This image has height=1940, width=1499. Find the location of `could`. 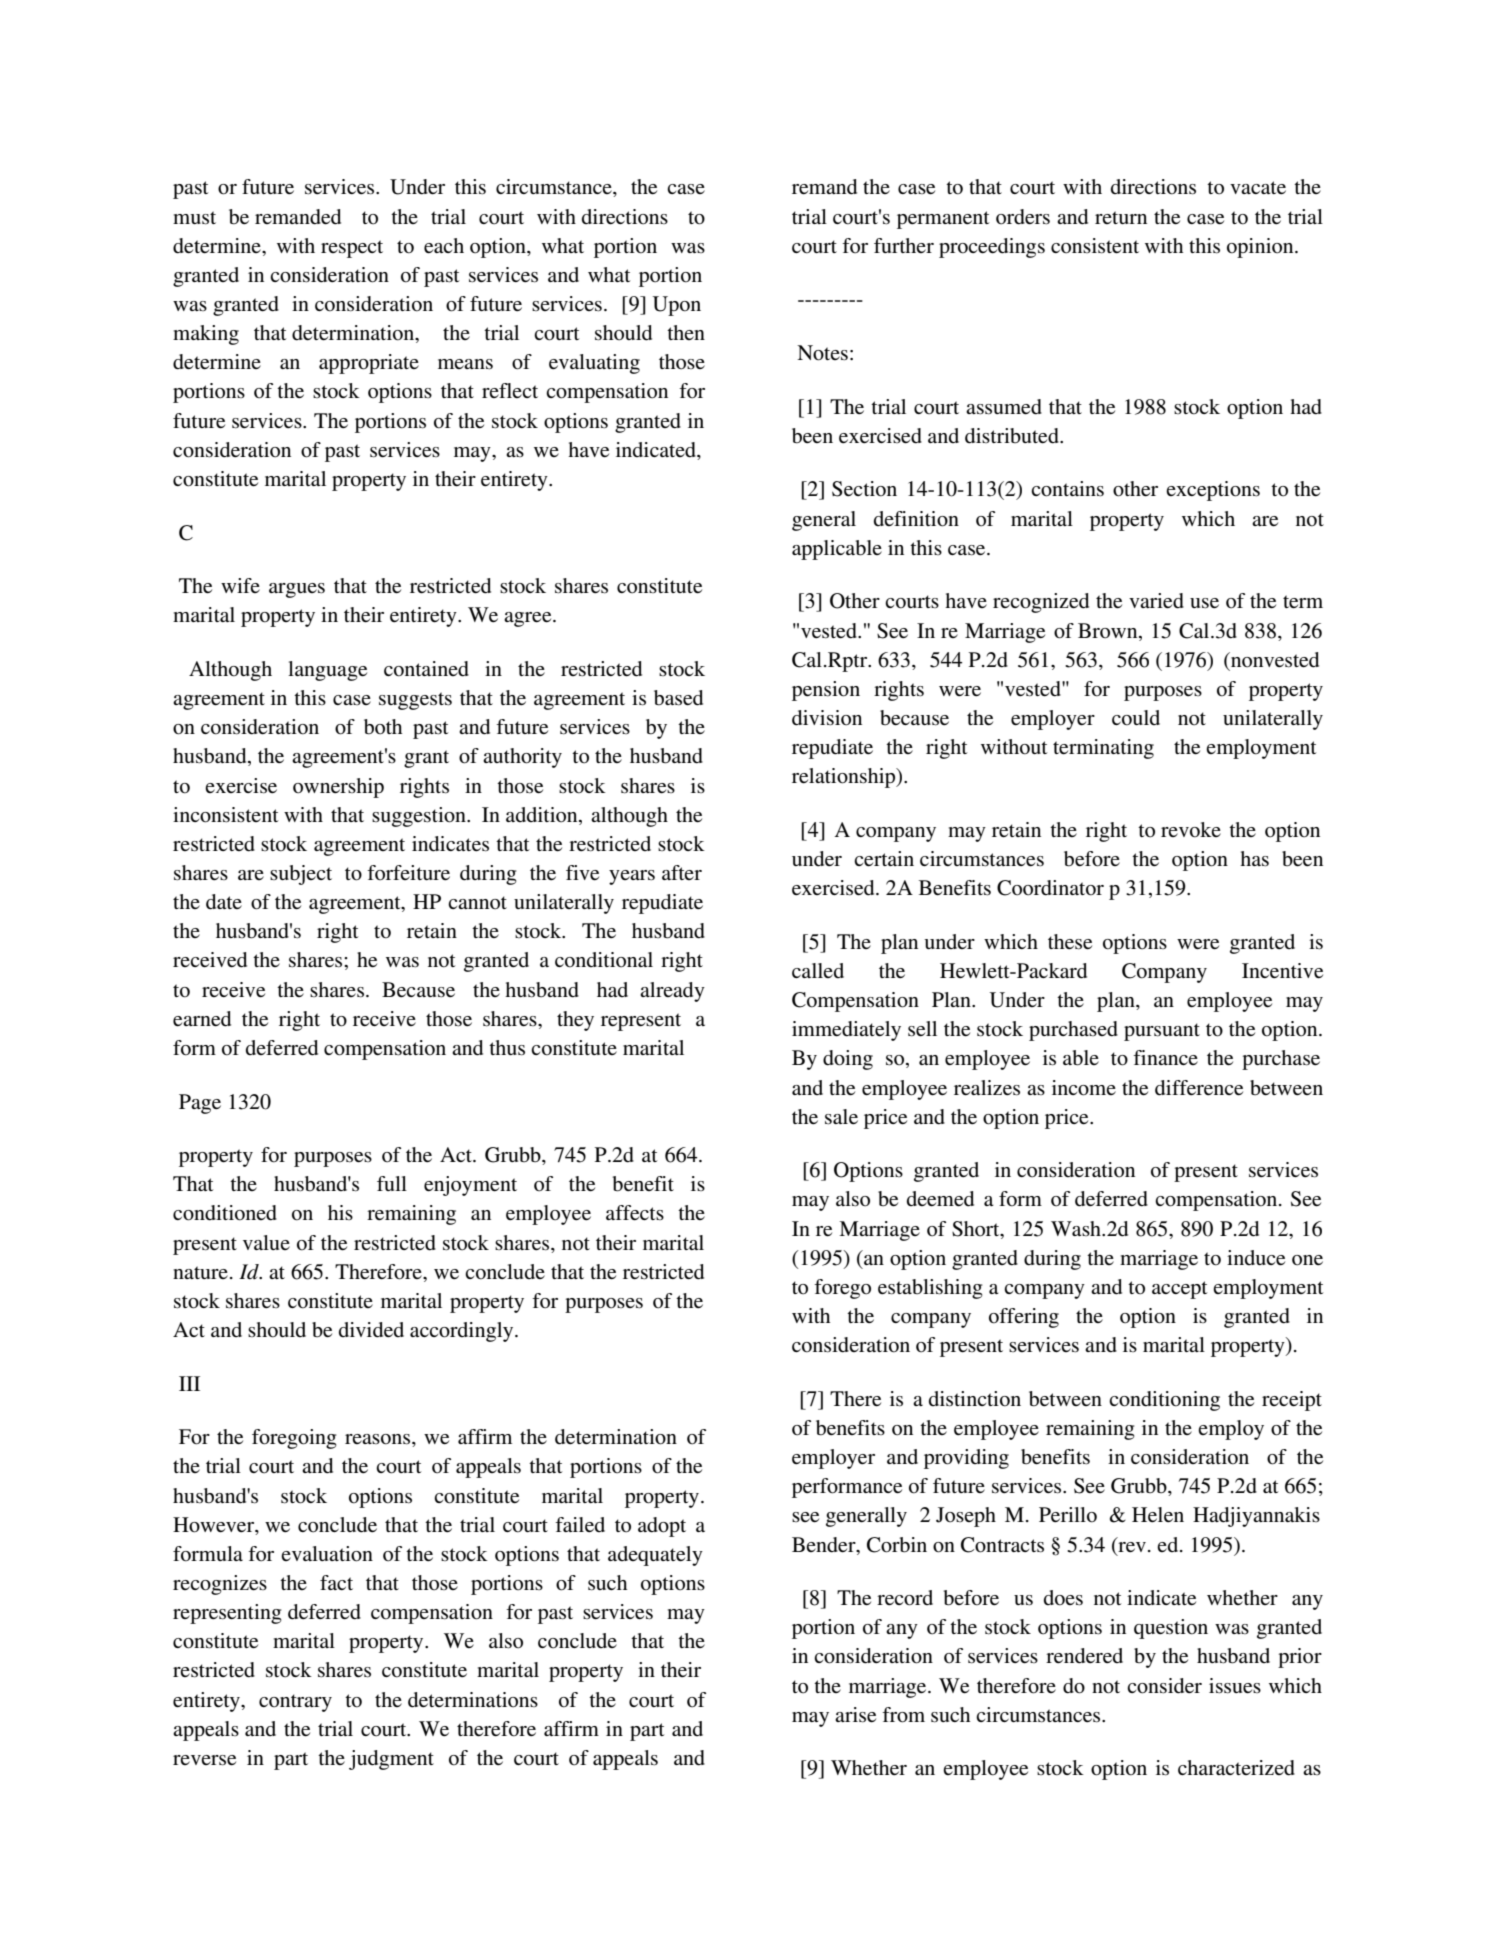

could is located at coordinates (1136, 718).
